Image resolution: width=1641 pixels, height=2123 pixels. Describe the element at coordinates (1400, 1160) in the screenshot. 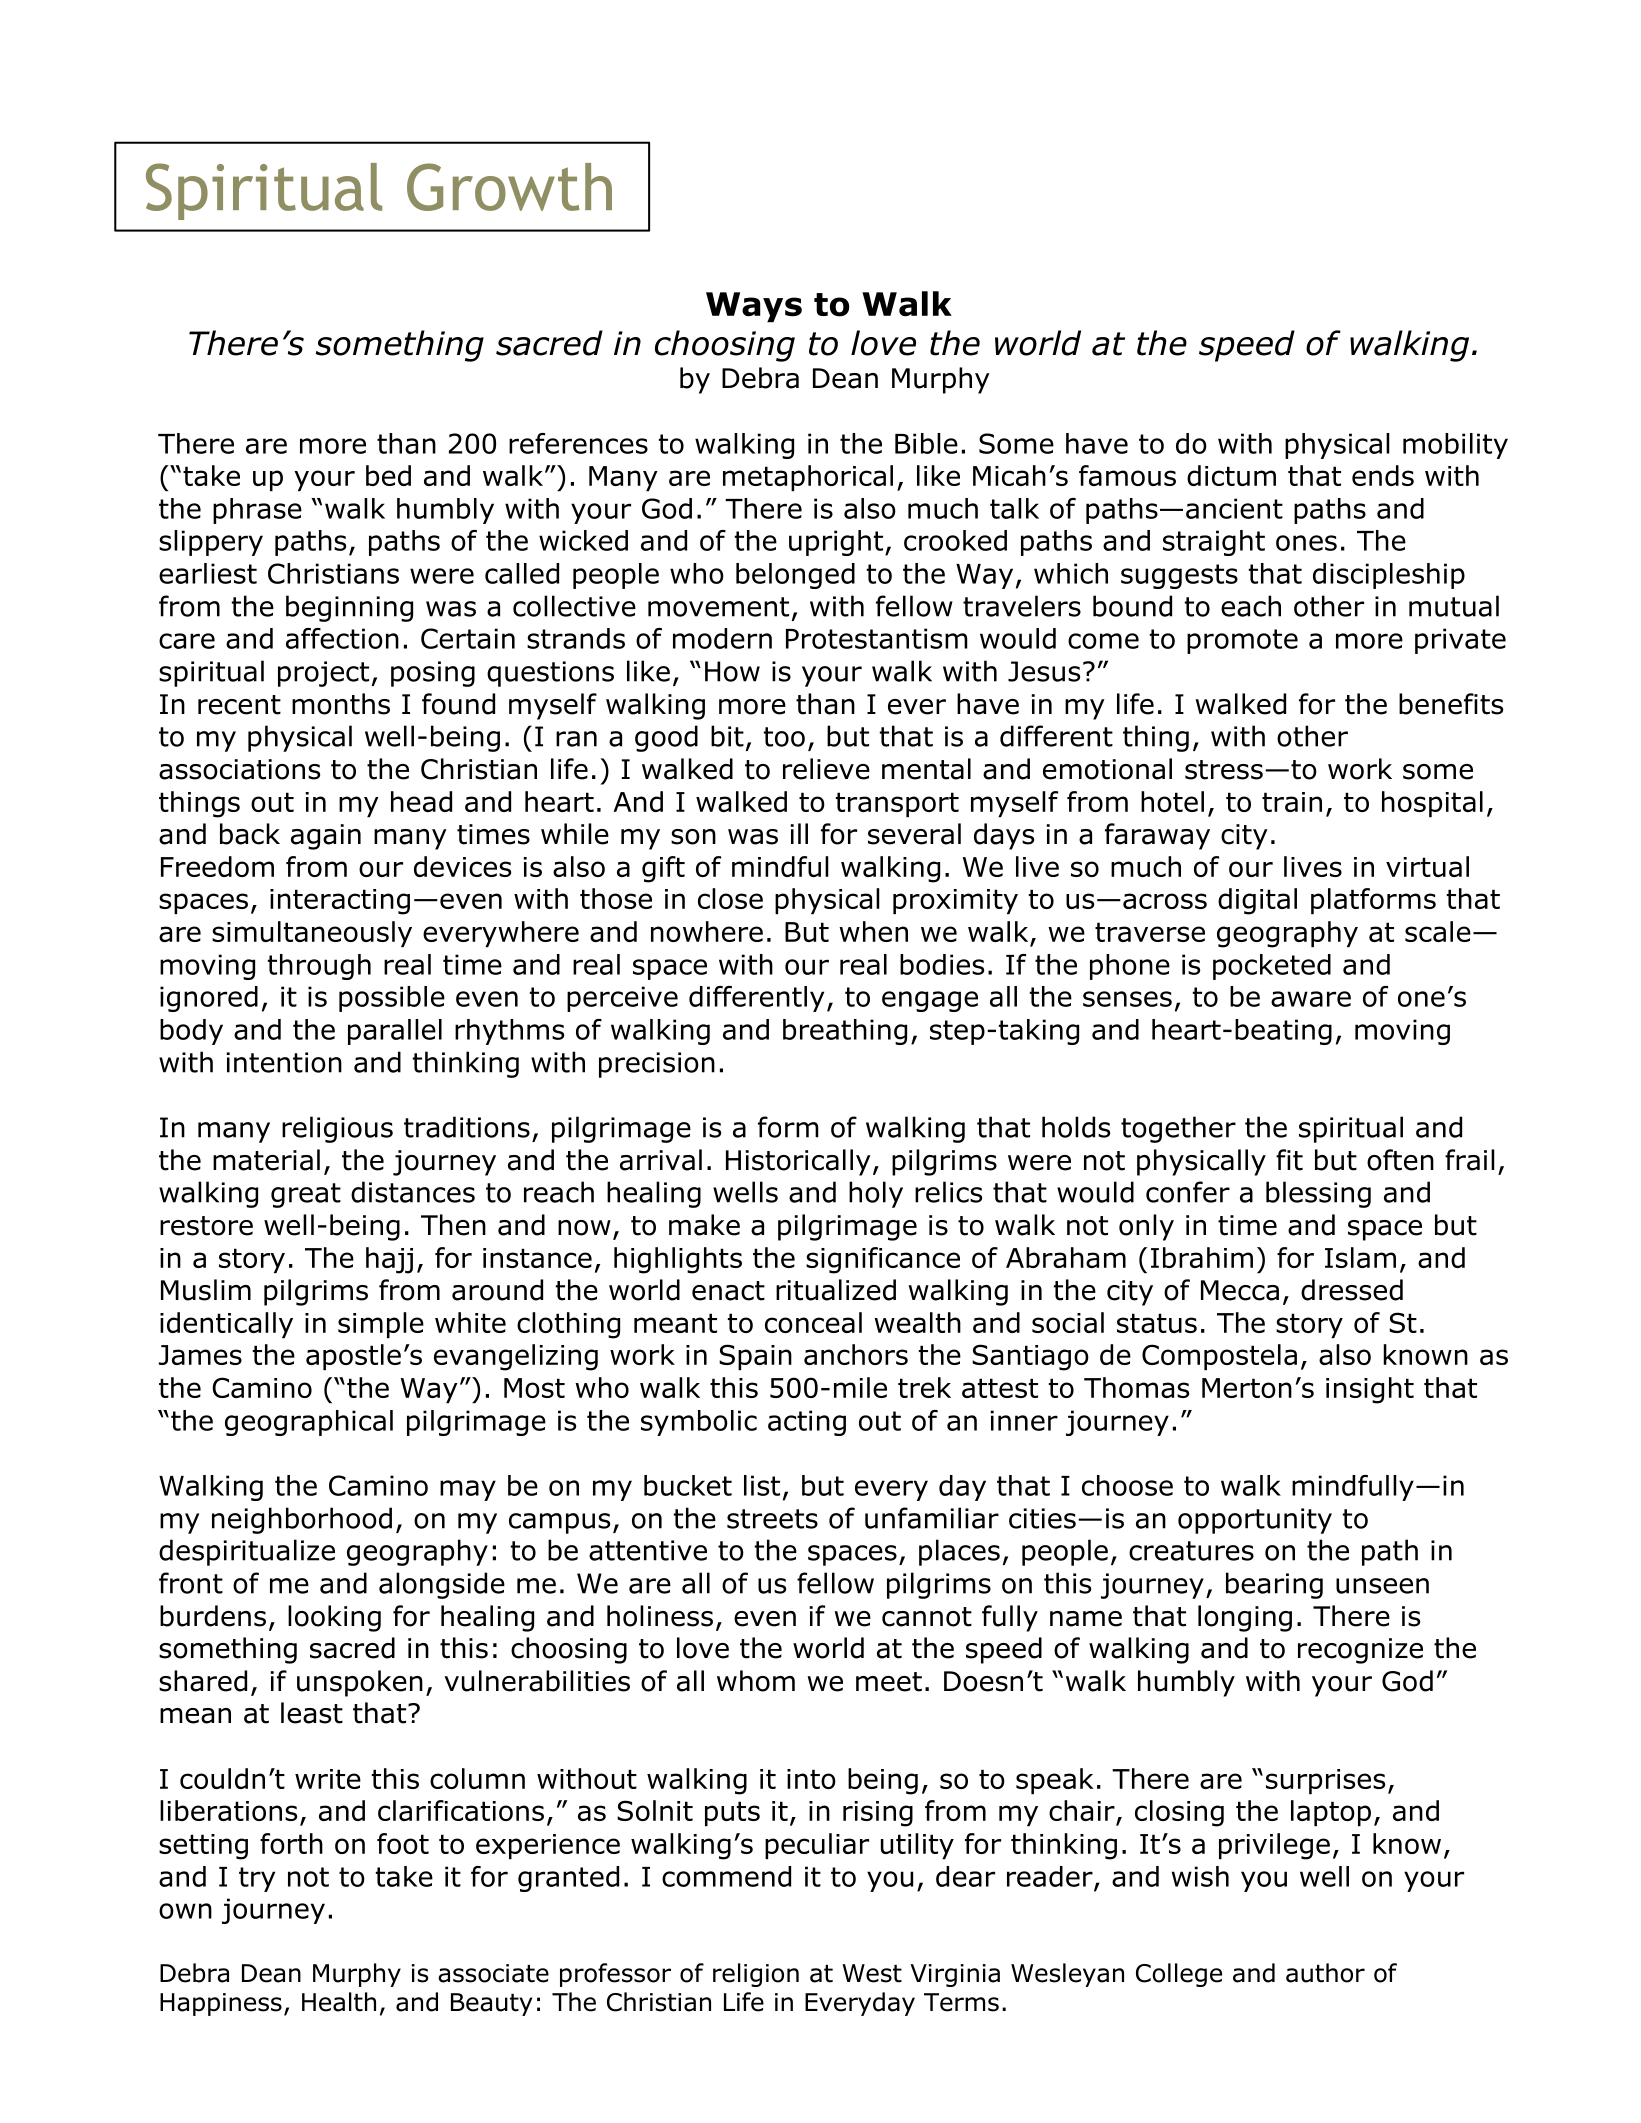

I see `often` at that location.
